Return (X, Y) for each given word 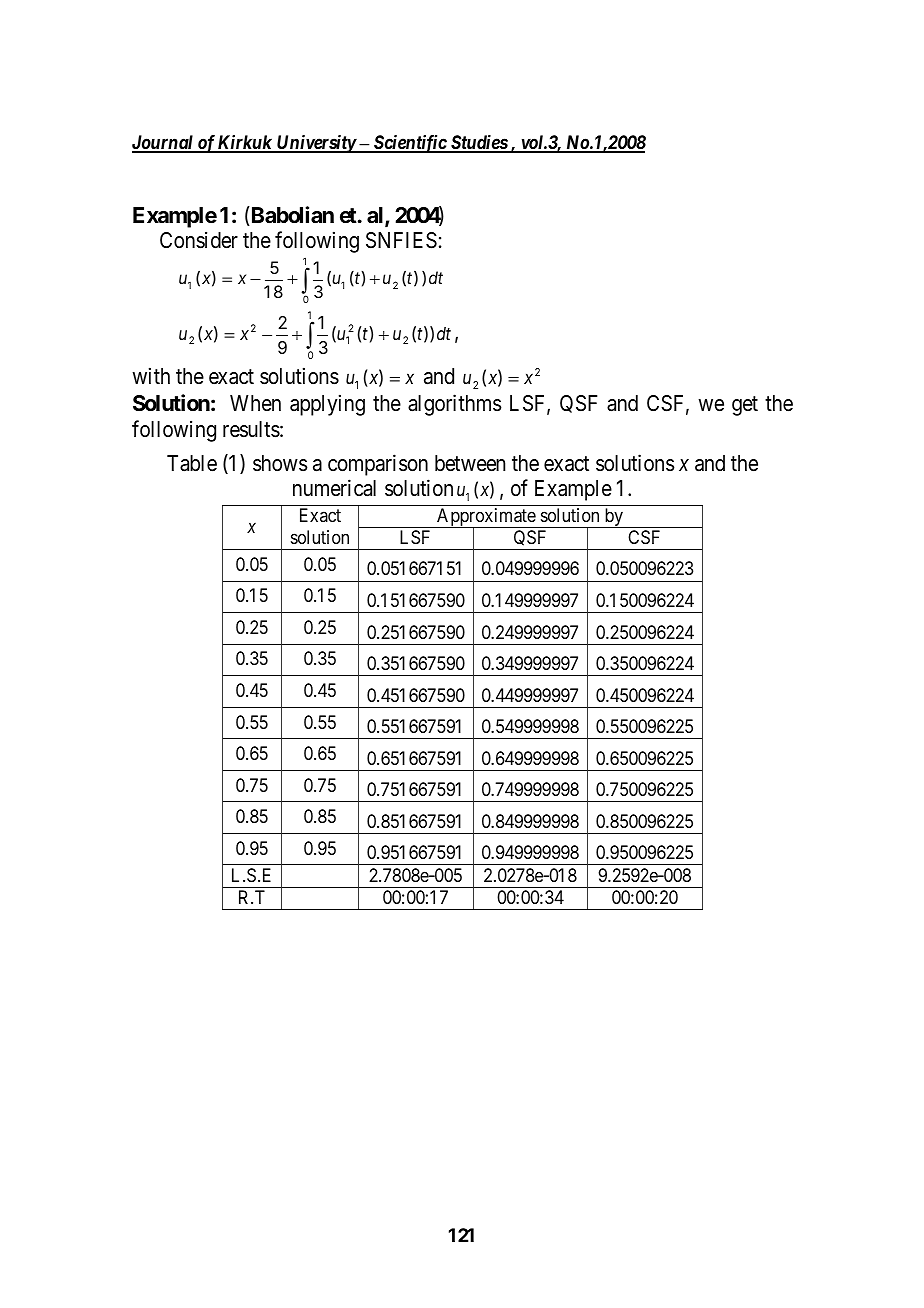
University (316, 144)
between (470, 463)
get (745, 406)
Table (192, 463)
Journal (164, 143)
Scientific (409, 144)
